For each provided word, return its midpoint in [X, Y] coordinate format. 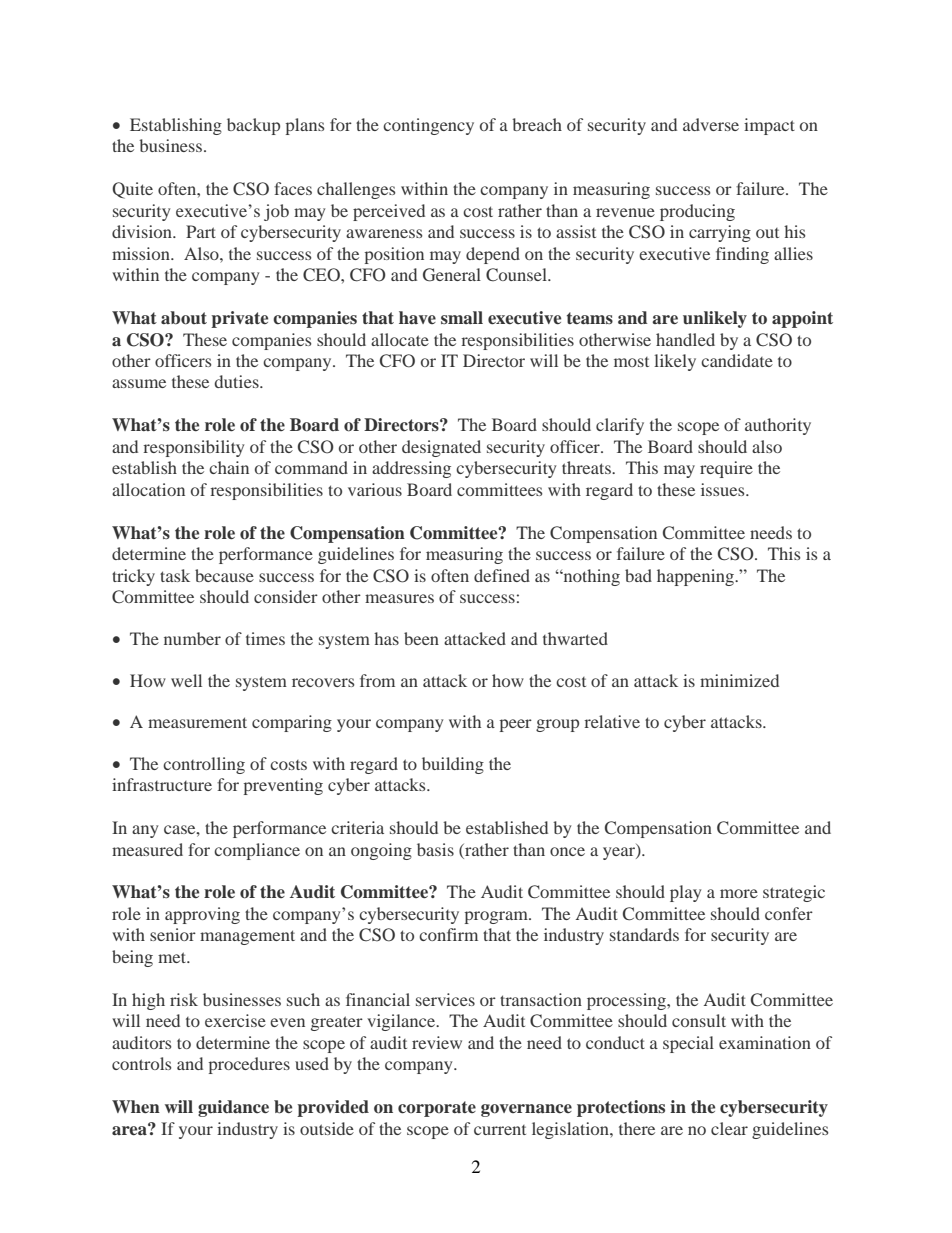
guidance [233, 1108]
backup [253, 126]
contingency [428, 126]
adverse [711, 124]
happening [697, 577]
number [192, 638]
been [421, 638]
